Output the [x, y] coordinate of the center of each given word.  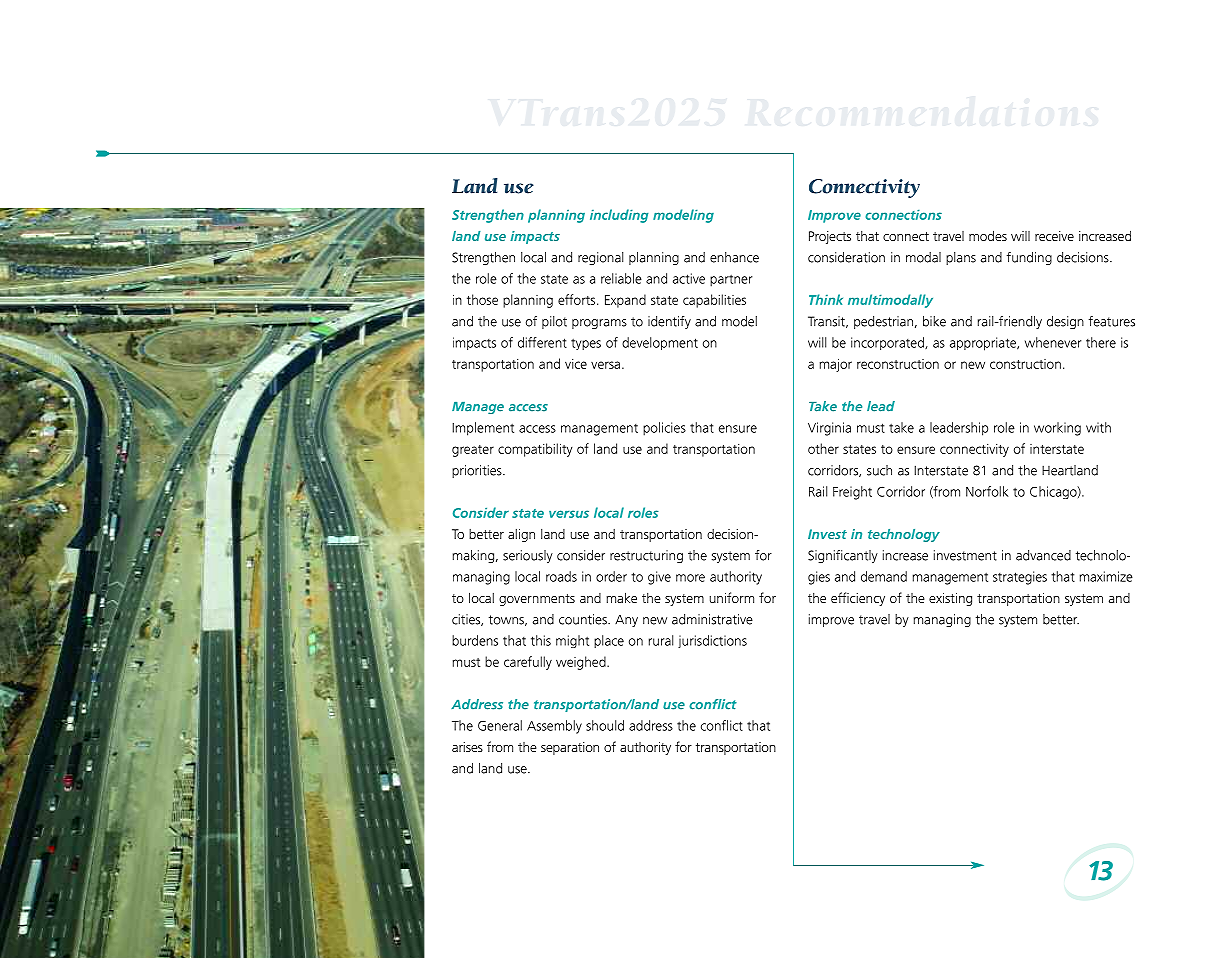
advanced [1043, 555]
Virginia [829, 429]
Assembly [554, 727]
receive [1054, 236]
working [1057, 429]
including [619, 216]
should [605, 725]
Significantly [843, 556]
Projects [830, 237]
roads [561, 576]
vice [576, 364]
